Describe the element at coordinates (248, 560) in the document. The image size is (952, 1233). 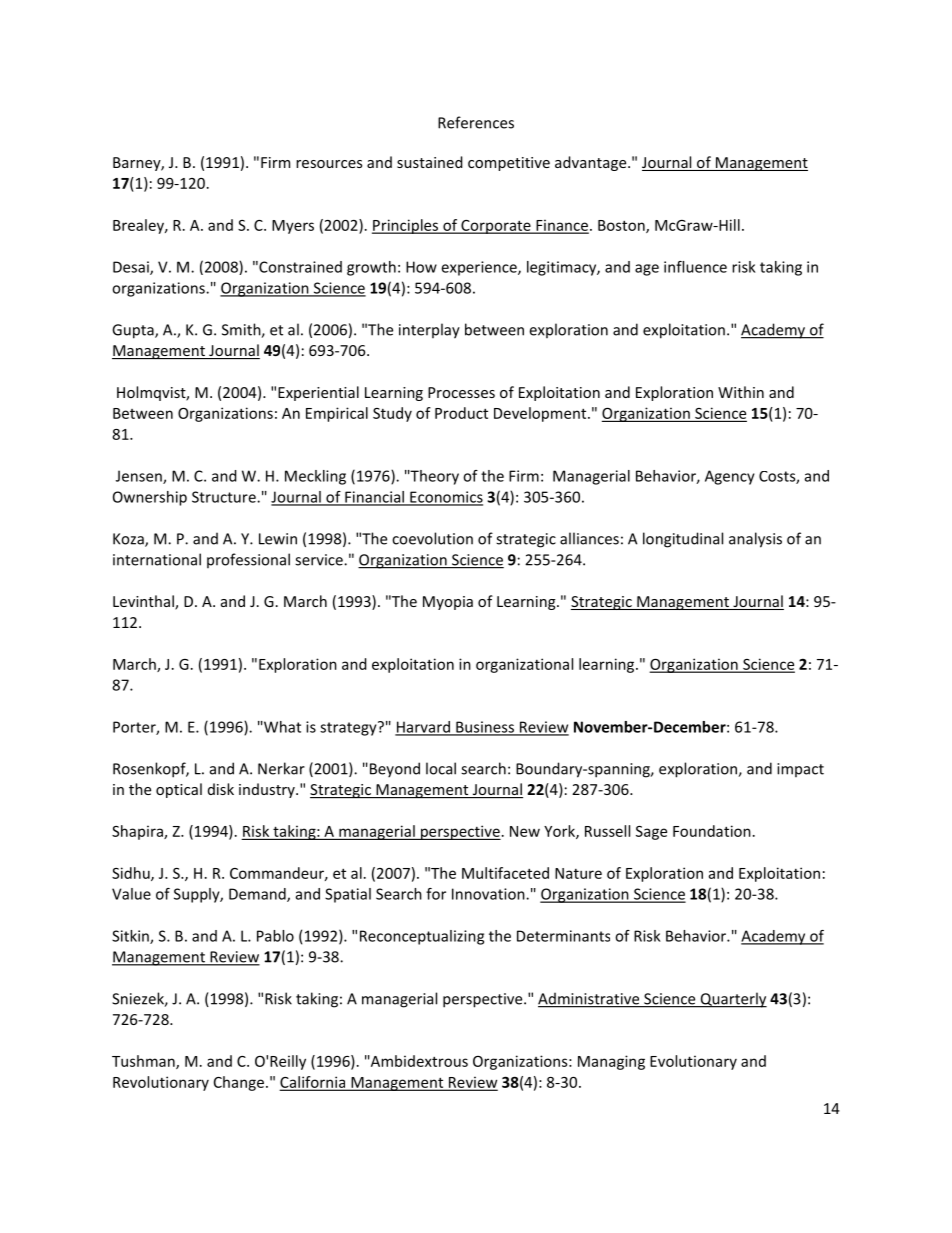
I see `professional` at that location.
